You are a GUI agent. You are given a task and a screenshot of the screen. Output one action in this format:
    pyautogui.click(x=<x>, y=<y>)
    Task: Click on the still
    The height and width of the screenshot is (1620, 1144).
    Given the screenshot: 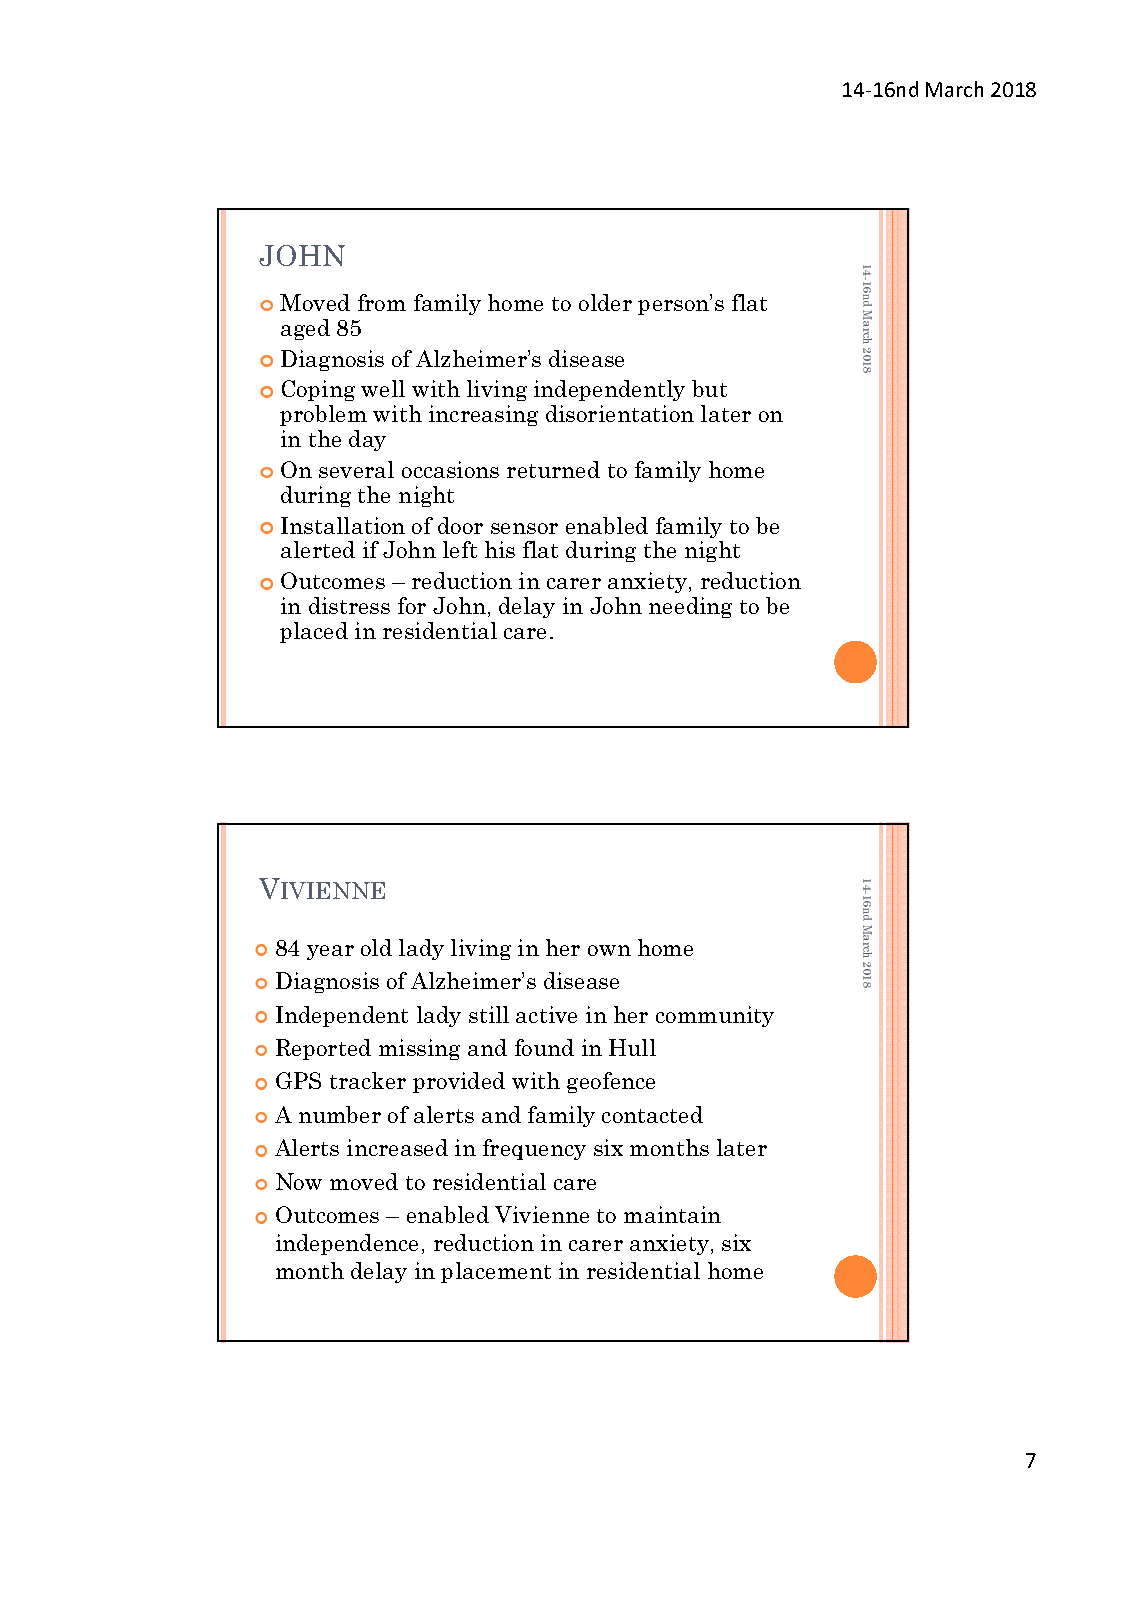 What is the action you would take?
    pyautogui.click(x=489, y=1014)
